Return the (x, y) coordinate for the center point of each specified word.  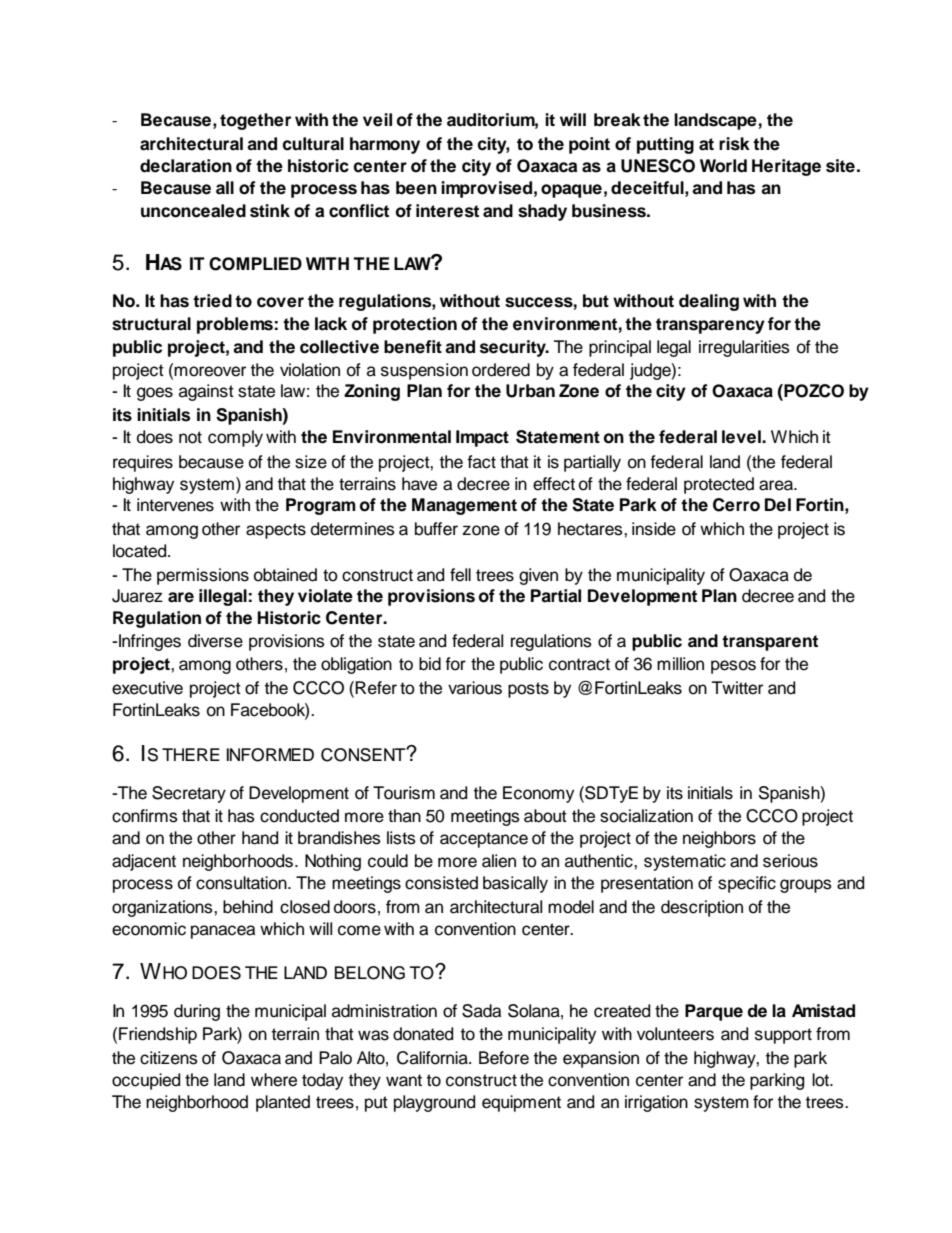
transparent (770, 643)
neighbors (719, 839)
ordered (501, 370)
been (416, 188)
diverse (215, 641)
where (274, 1080)
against (206, 392)
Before (504, 1058)
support (783, 1036)
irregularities (744, 348)
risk (734, 144)
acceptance (484, 840)
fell (460, 575)
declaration (186, 166)
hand (260, 838)
